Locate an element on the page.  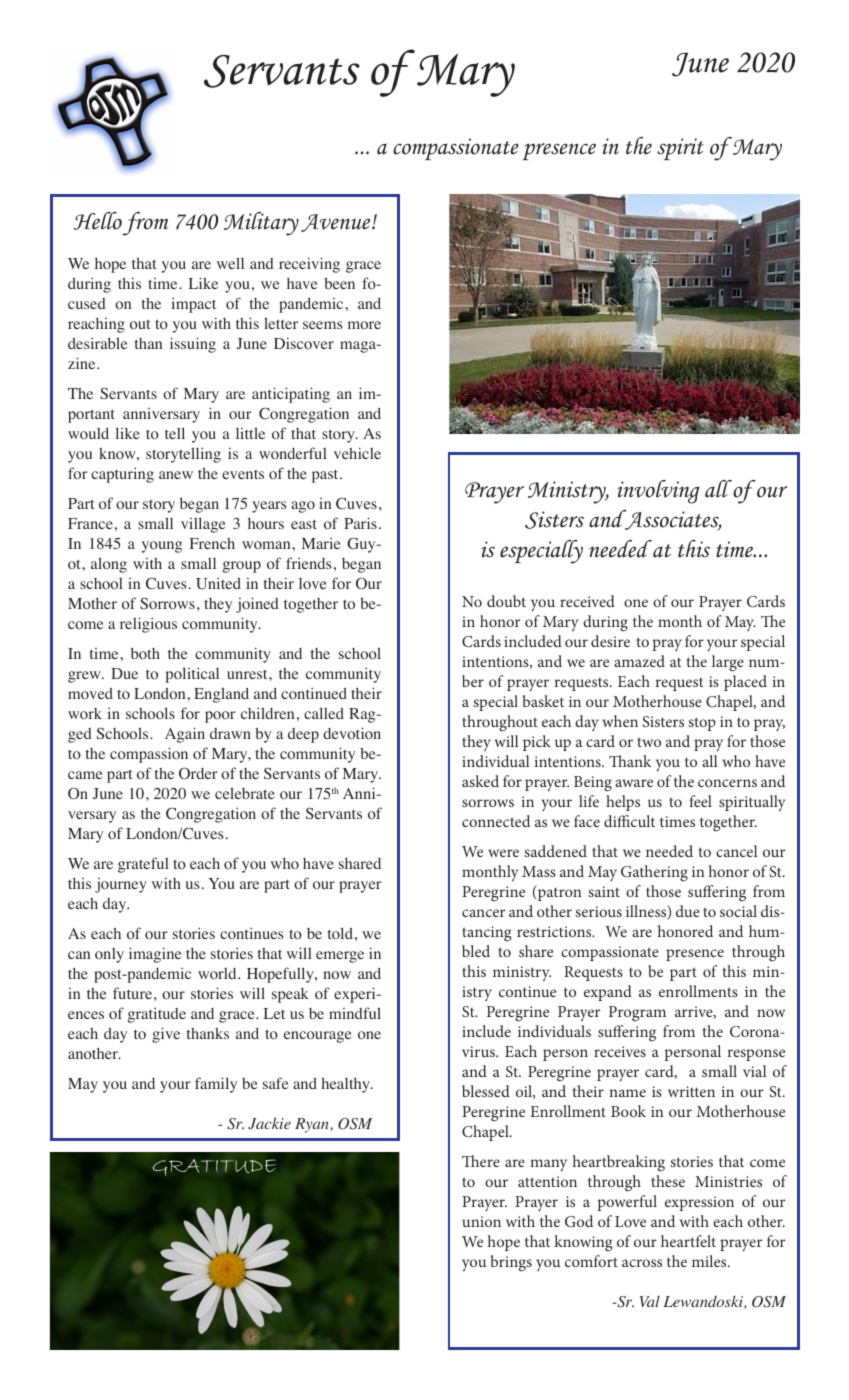
Program is located at coordinates (637, 1014).
